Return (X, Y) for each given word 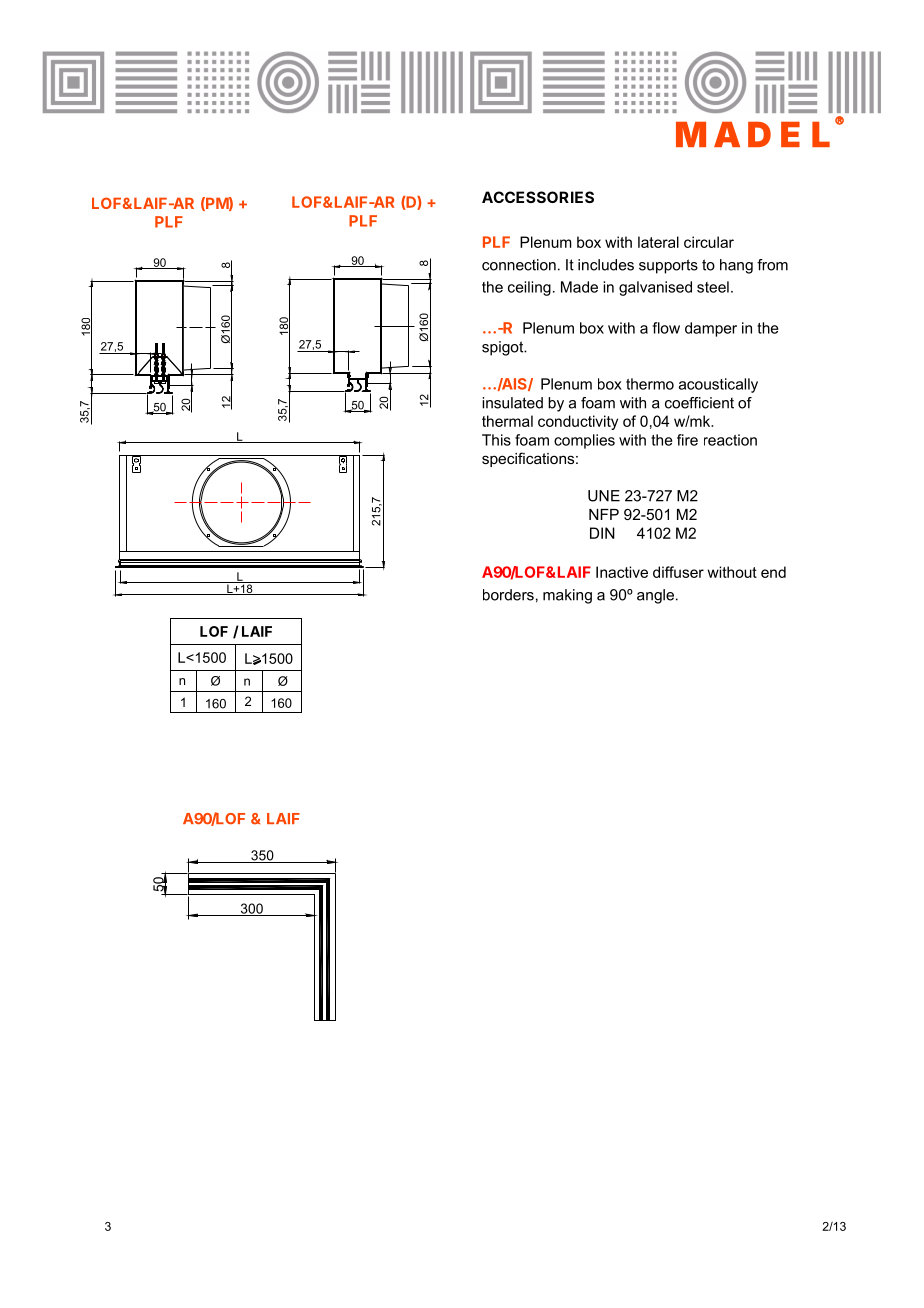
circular (709, 242)
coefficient (699, 403)
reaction (730, 440)
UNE (604, 496)
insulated (512, 403)
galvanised (655, 288)
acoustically (718, 385)
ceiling (529, 288)
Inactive (622, 572)
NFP (604, 514)
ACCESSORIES (538, 197)
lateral (658, 242)
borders (508, 595)
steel (713, 287)
